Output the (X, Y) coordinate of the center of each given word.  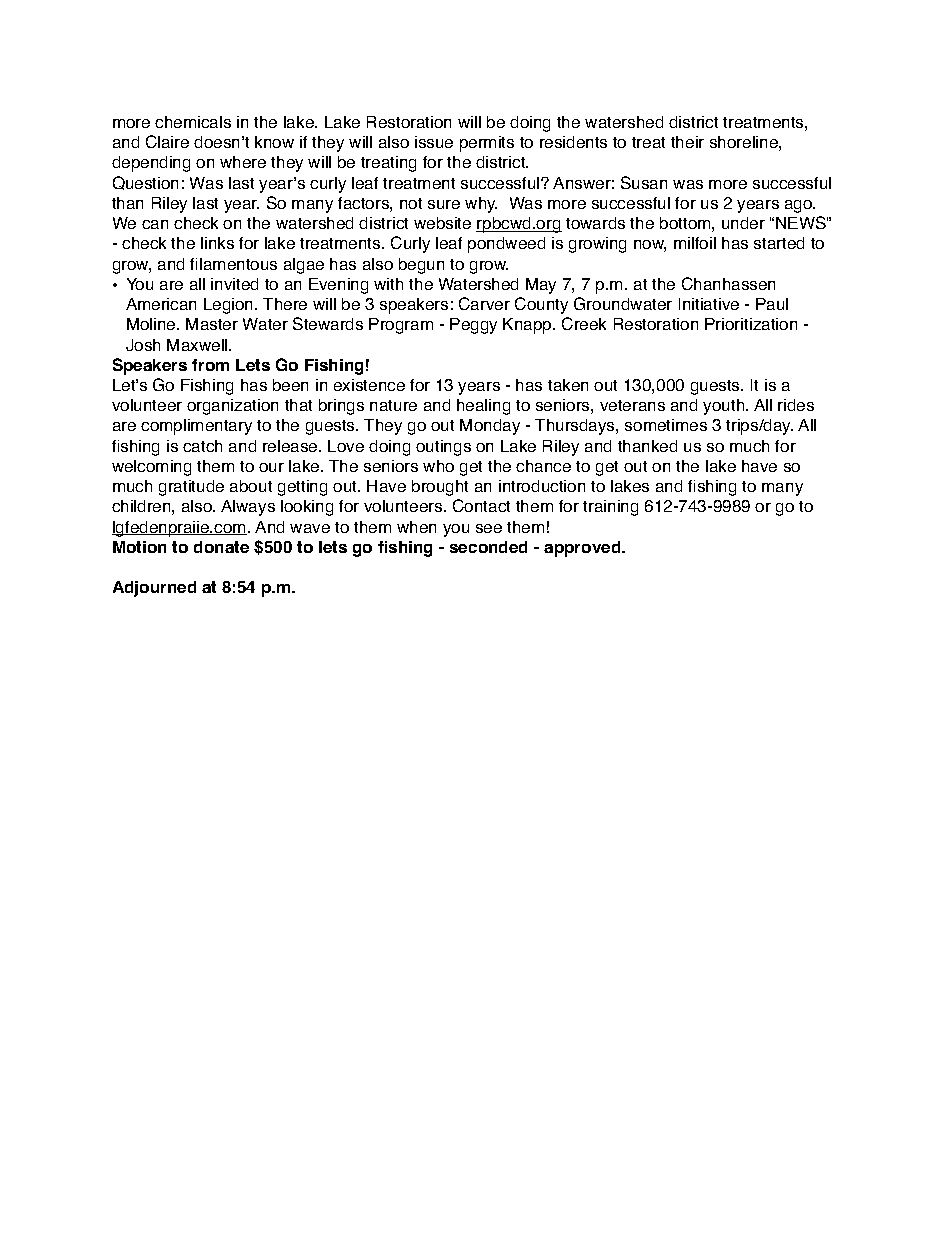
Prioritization (751, 324)
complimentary (196, 427)
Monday (490, 427)
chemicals (193, 122)
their (687, 142)
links (217, 243)
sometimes (666, 425)
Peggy (473, 326)
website (442, 223)
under (743, 223)
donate (221, 547)
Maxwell (198, 345)
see (489, 528)
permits (487, 144)
